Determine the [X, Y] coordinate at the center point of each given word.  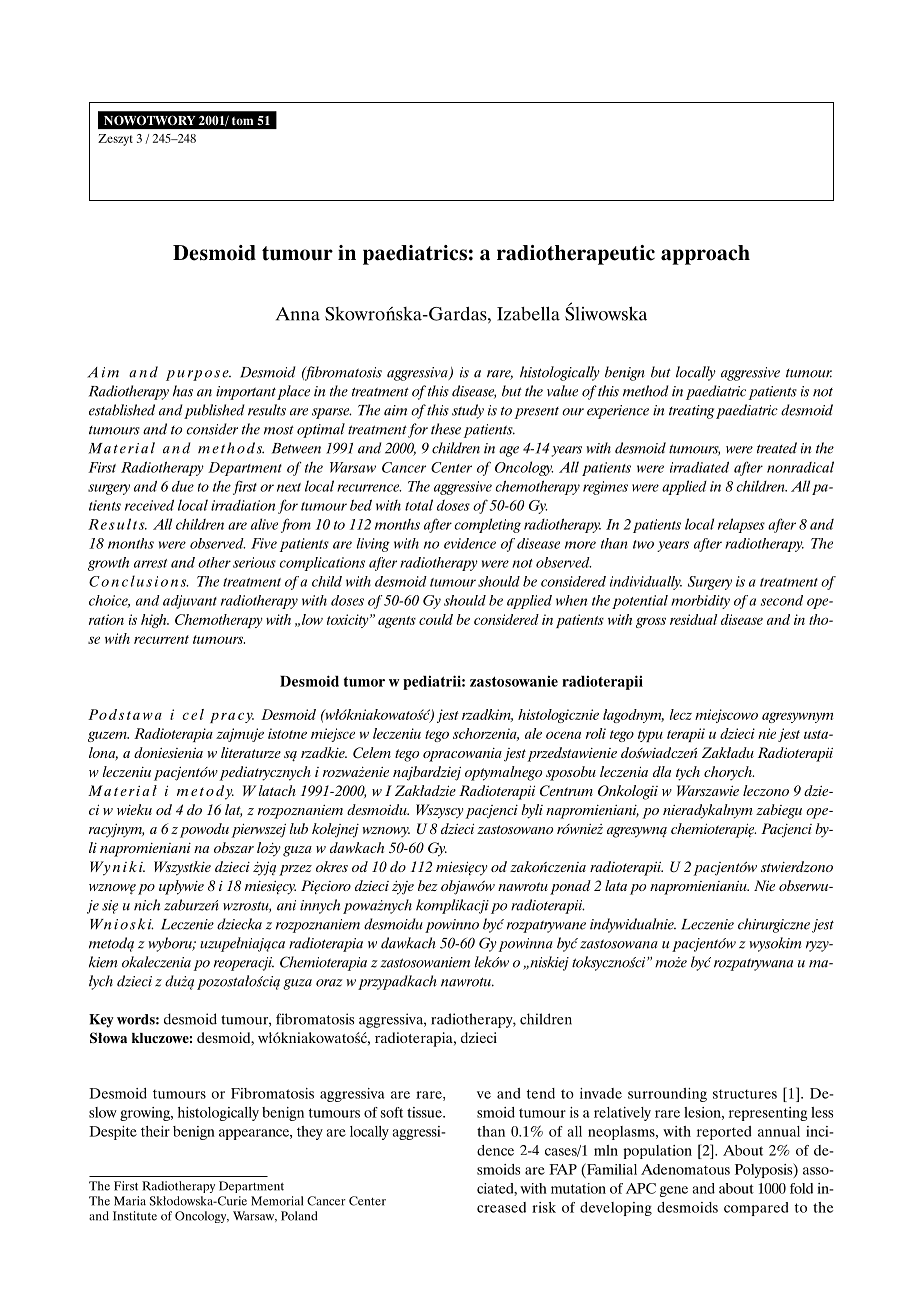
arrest [150, 563]
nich [147, 905]
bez [428, 885]
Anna [298, 314]
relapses [741, 525]
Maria [130, 1201]
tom [242, 121]
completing [487, 525]
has [183, 391]
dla [662, 771]
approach [705, 255]
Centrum [566, 790]
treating [691, 412]
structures [745, 1094]
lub [299, 828]
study [468, 411]
